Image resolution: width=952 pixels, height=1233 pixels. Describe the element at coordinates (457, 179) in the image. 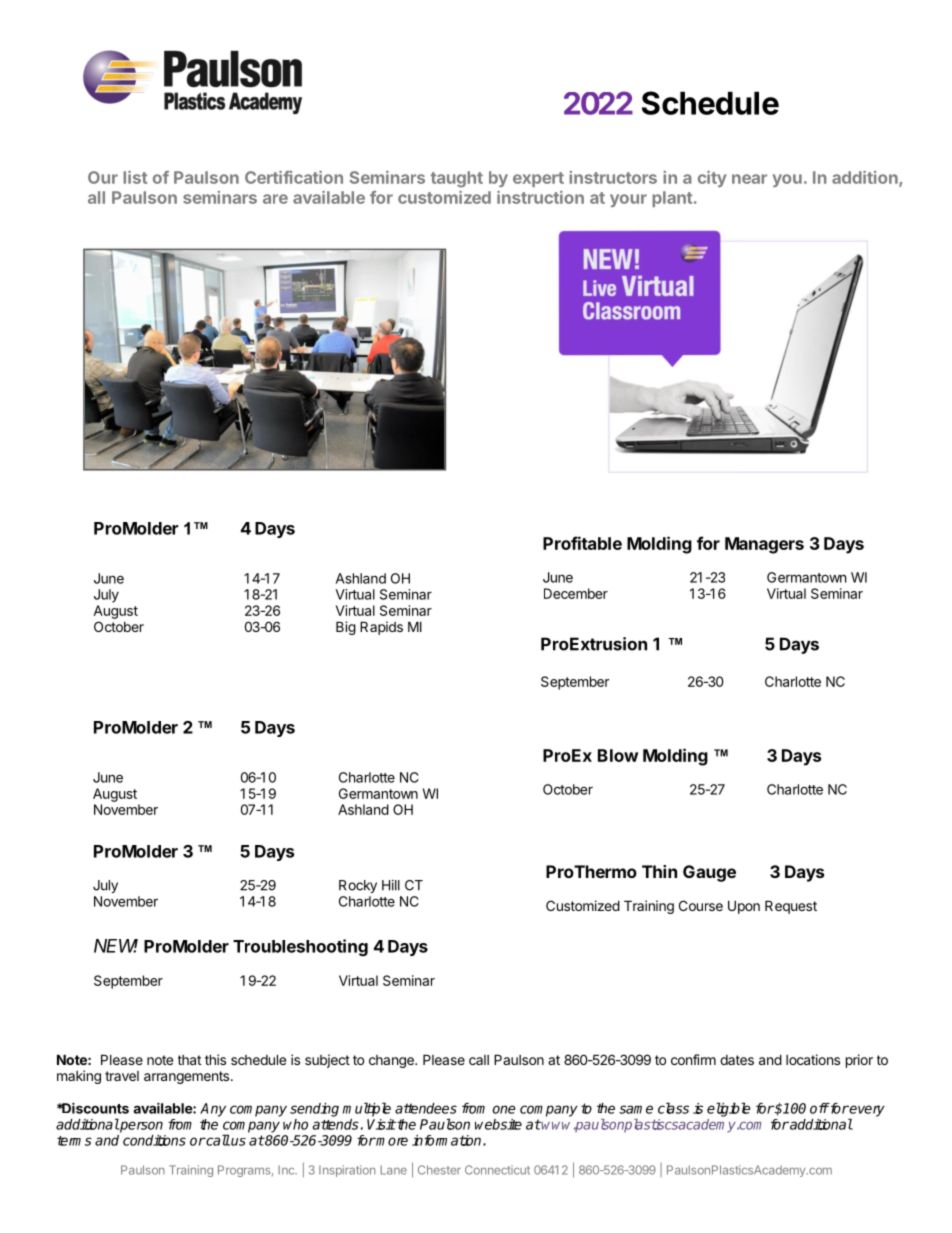

I see `taught` at that location.
